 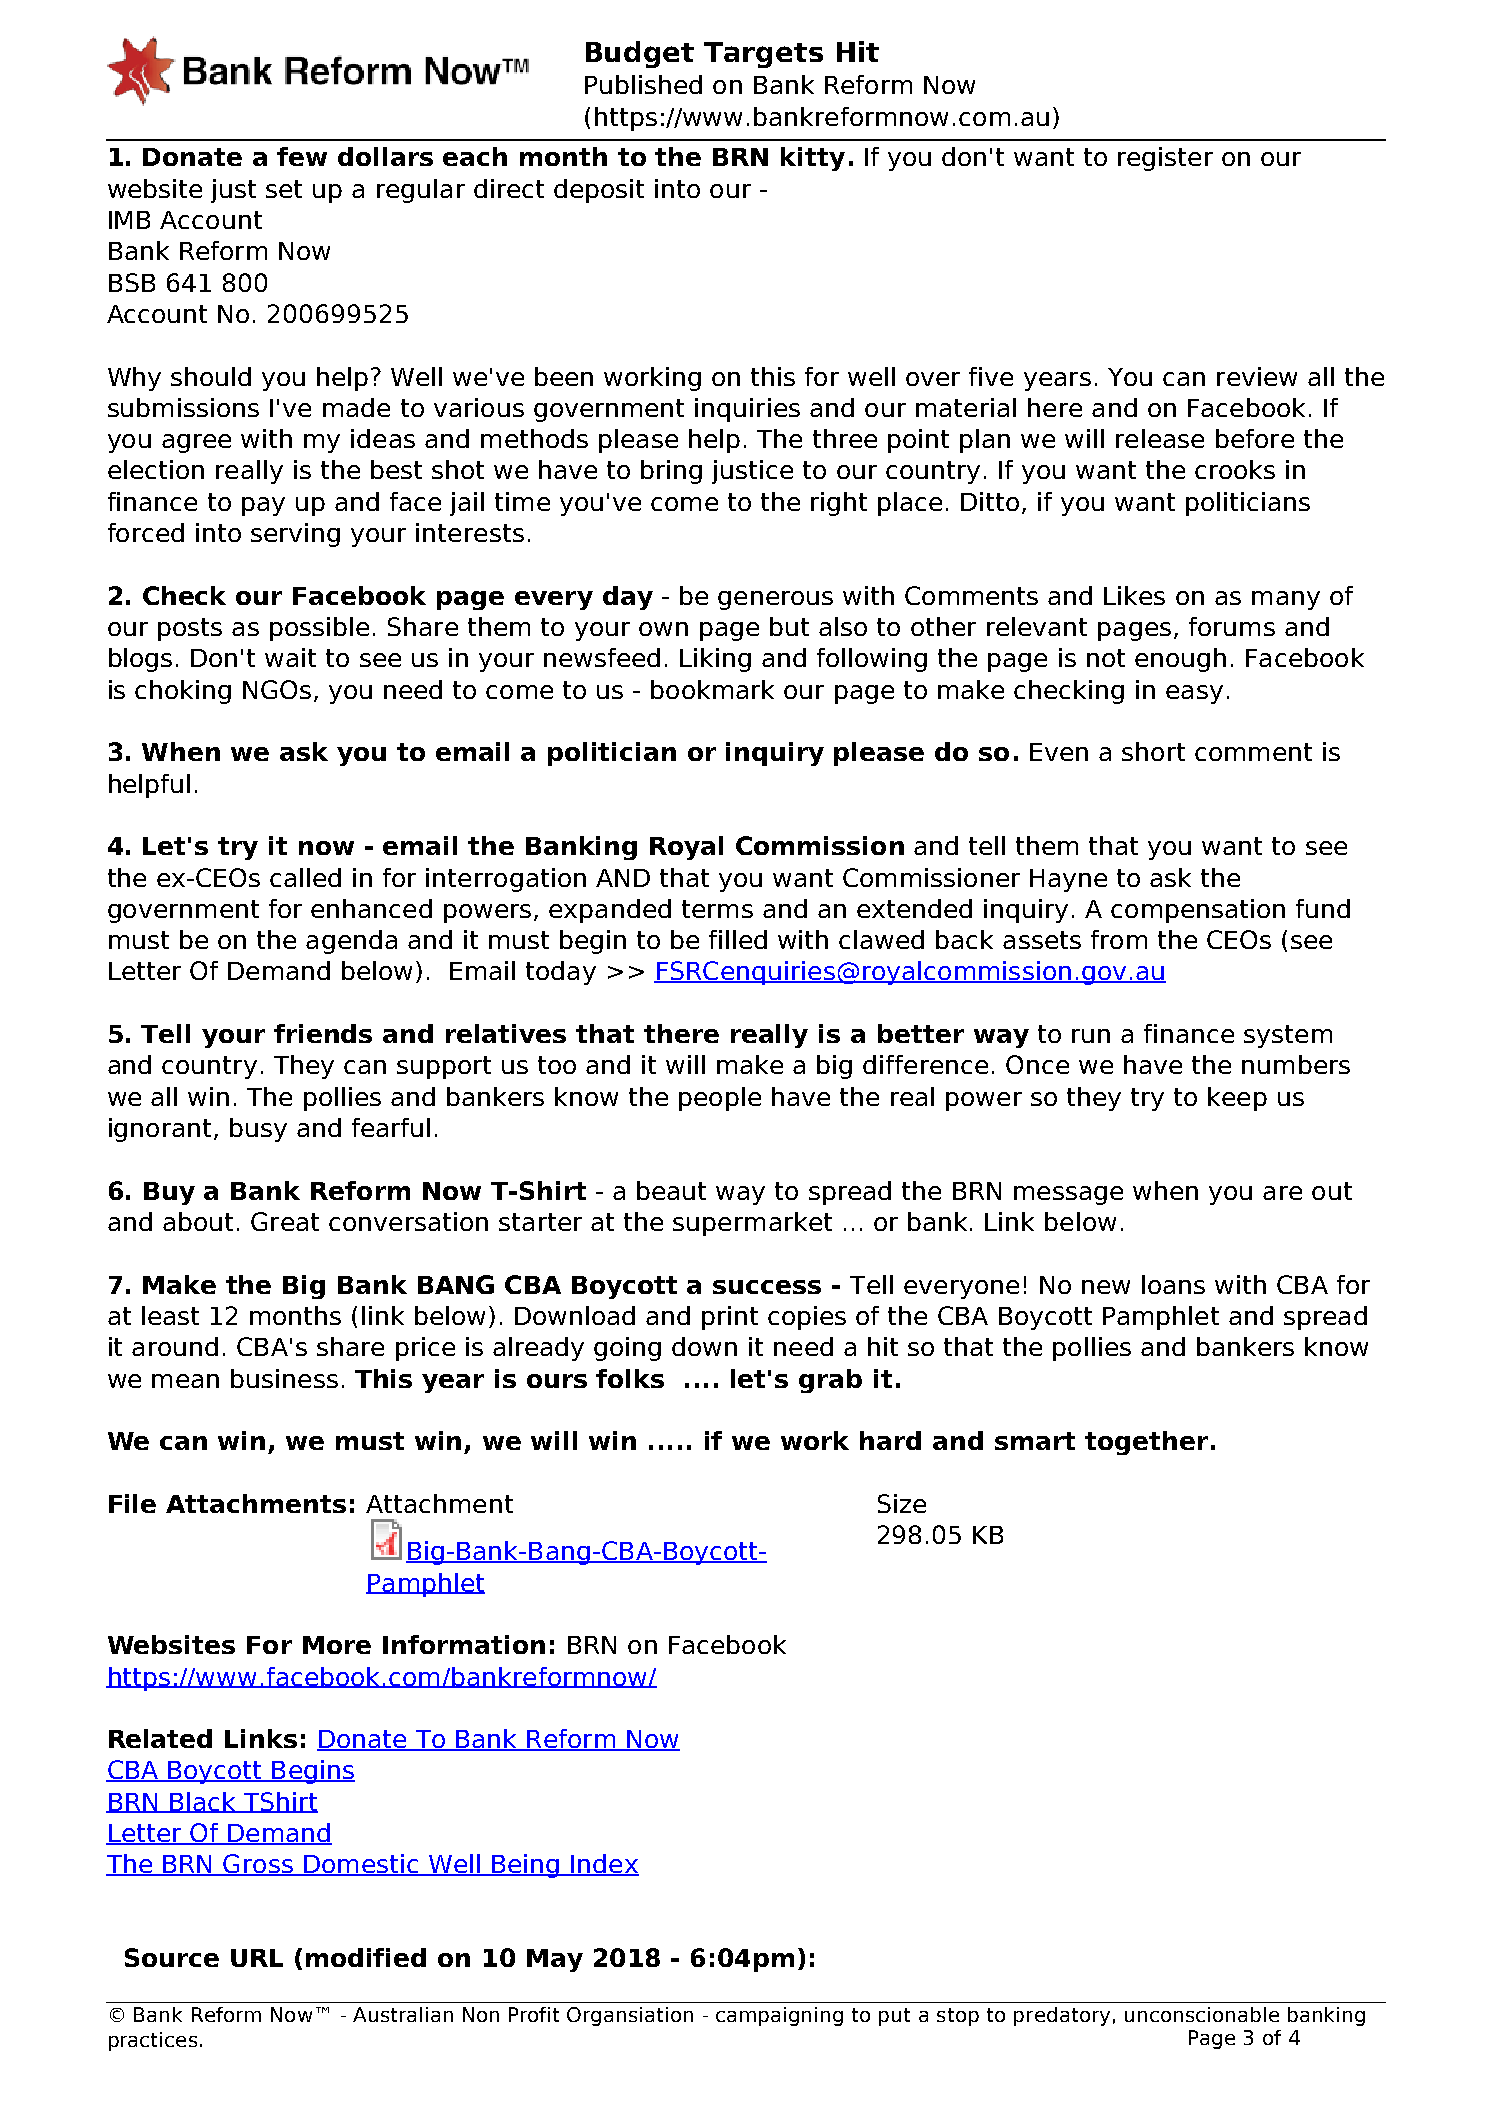 What do you see at coordinates (257, 1958) in the image?
I see `URL` at bounding box center [257, 1958].
